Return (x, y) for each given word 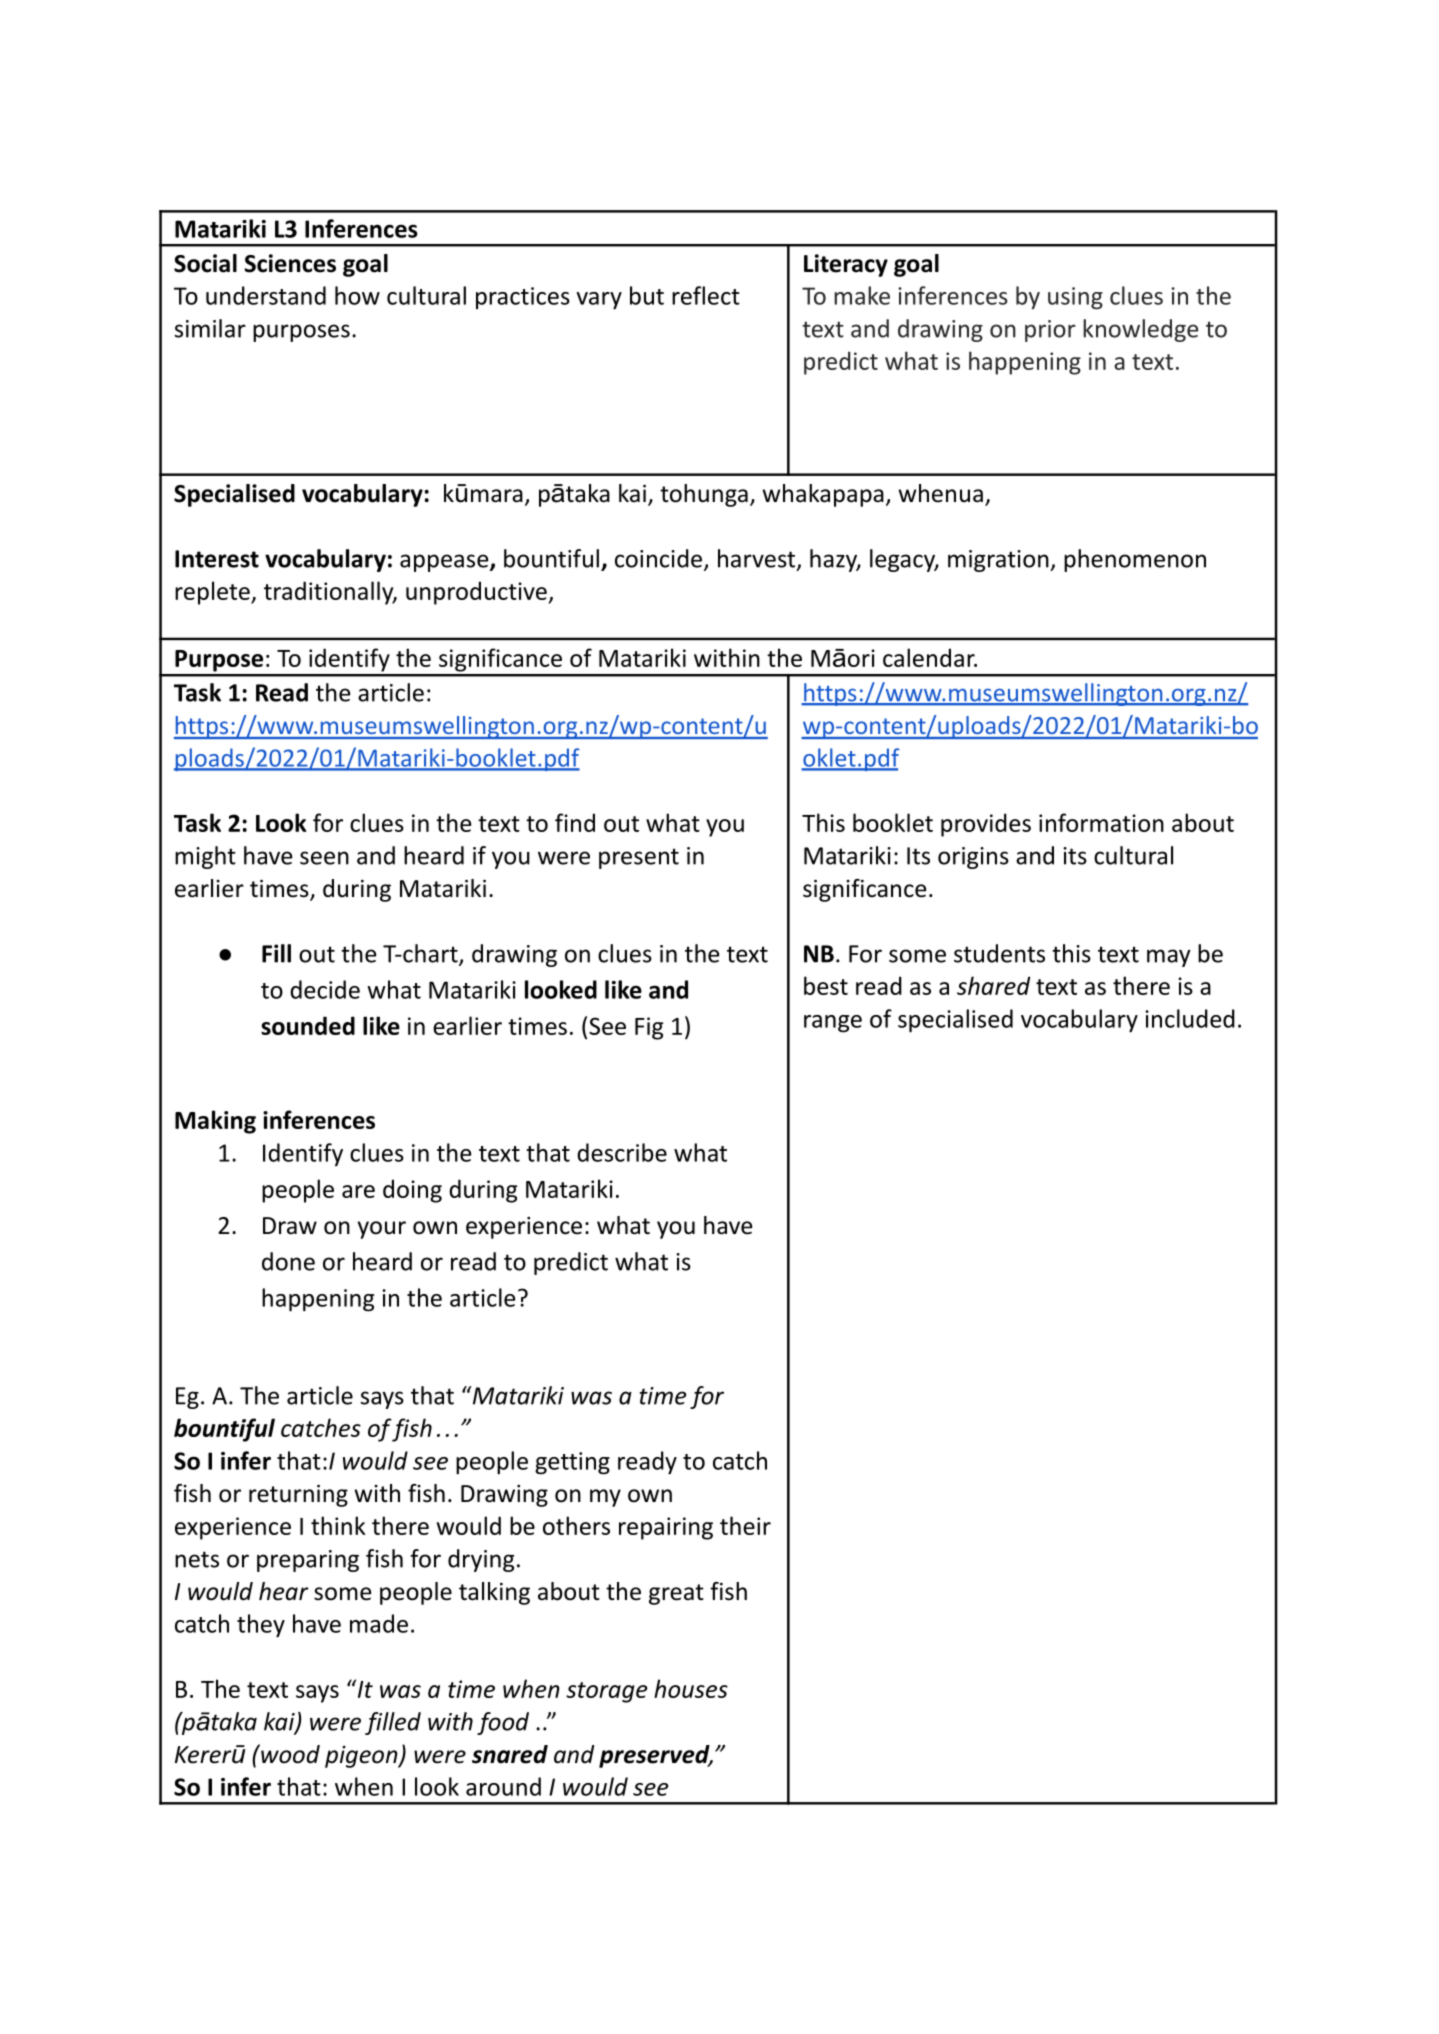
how (357, 295)
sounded (308, 1025)
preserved (655, 1756)
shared (993, 985)
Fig (649, 1028)
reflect (706, 295)
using (1075, 298)
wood (289, 1754)
